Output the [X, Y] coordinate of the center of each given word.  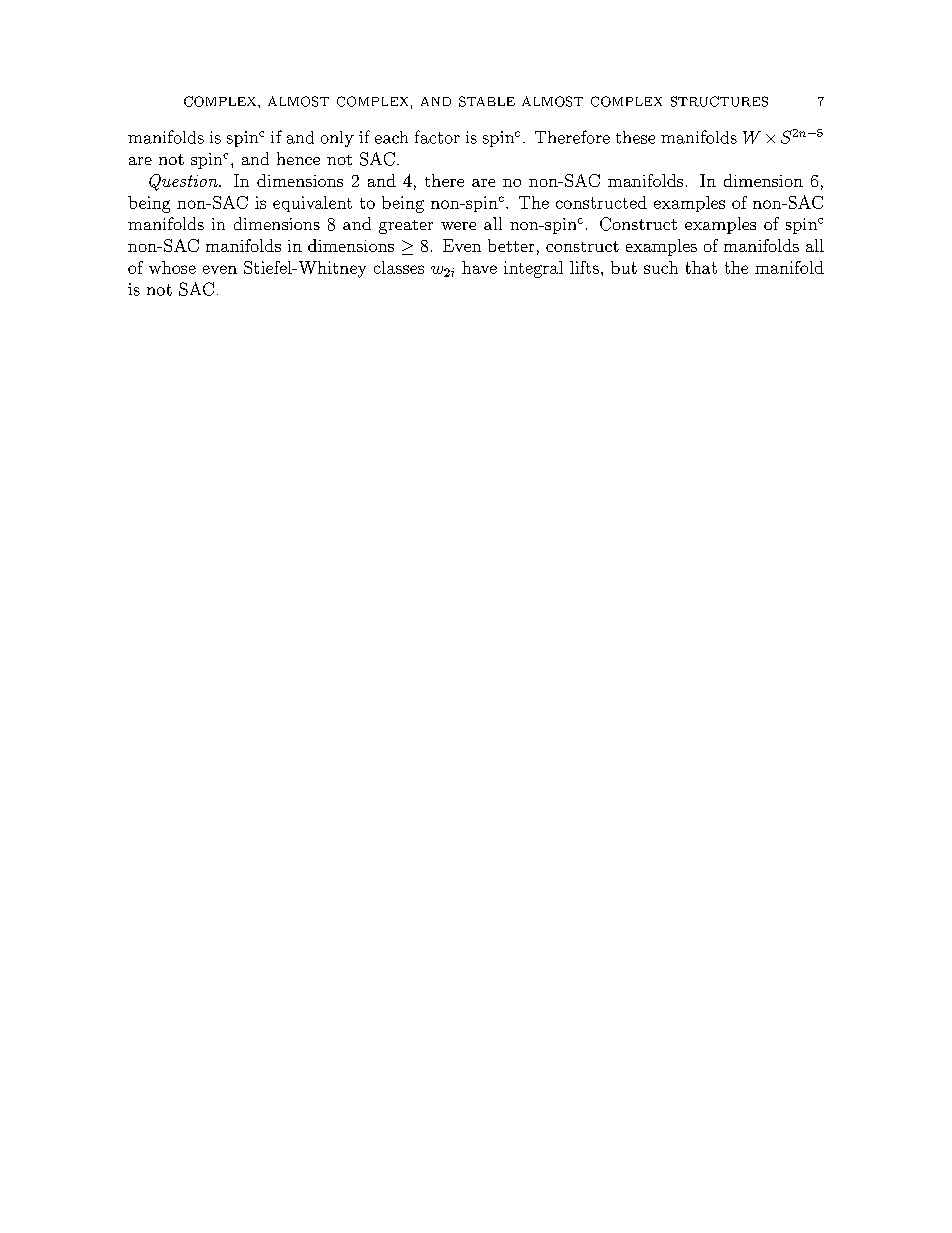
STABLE [487, 101]
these [635, 137]
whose [172, 267]
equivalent [312, 204]
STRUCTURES [719, 101]
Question [184, 182]
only [337, 139]
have [479, 267]
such [661, 267]
